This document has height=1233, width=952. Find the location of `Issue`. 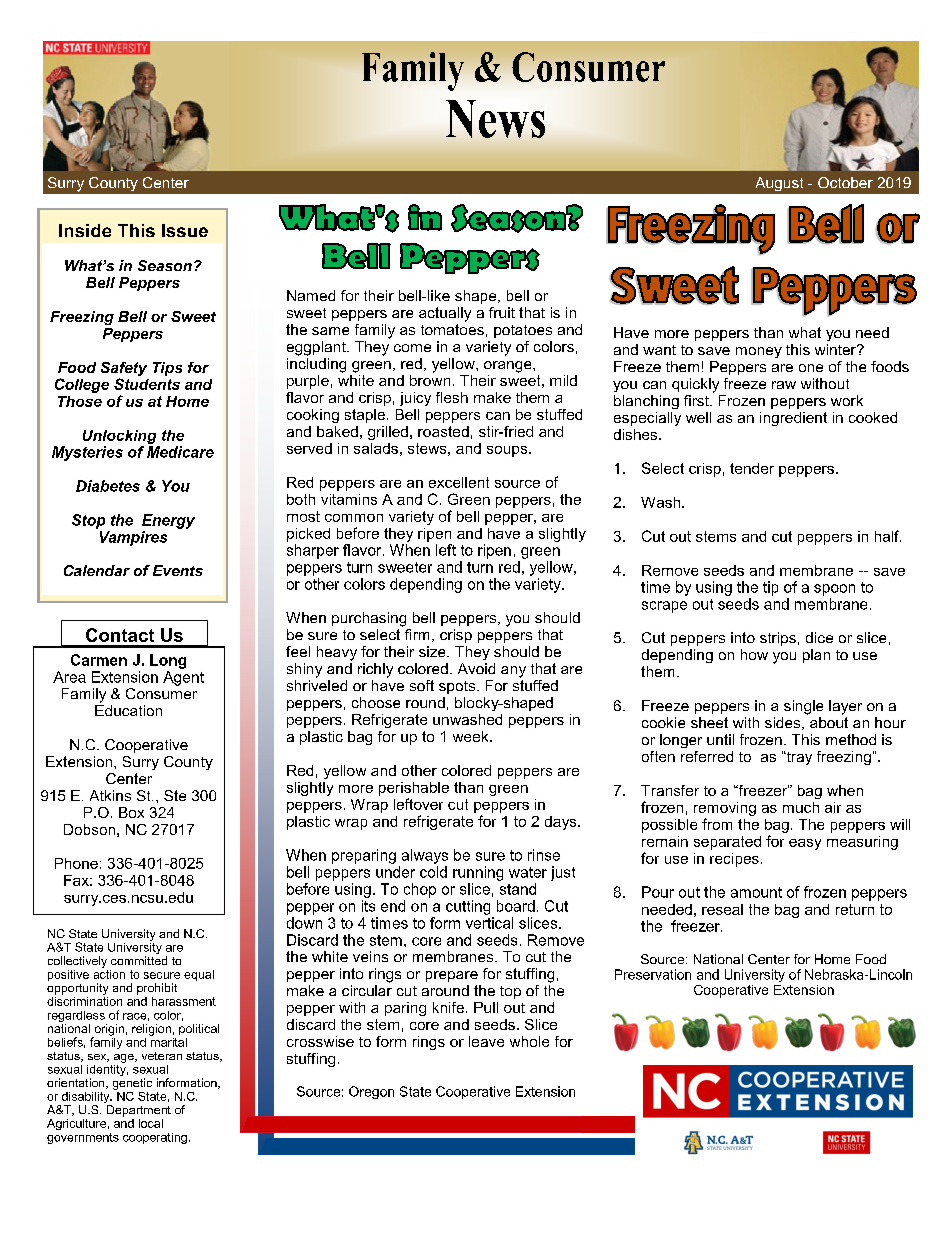

Issue is located at coordinates (185, 230).
